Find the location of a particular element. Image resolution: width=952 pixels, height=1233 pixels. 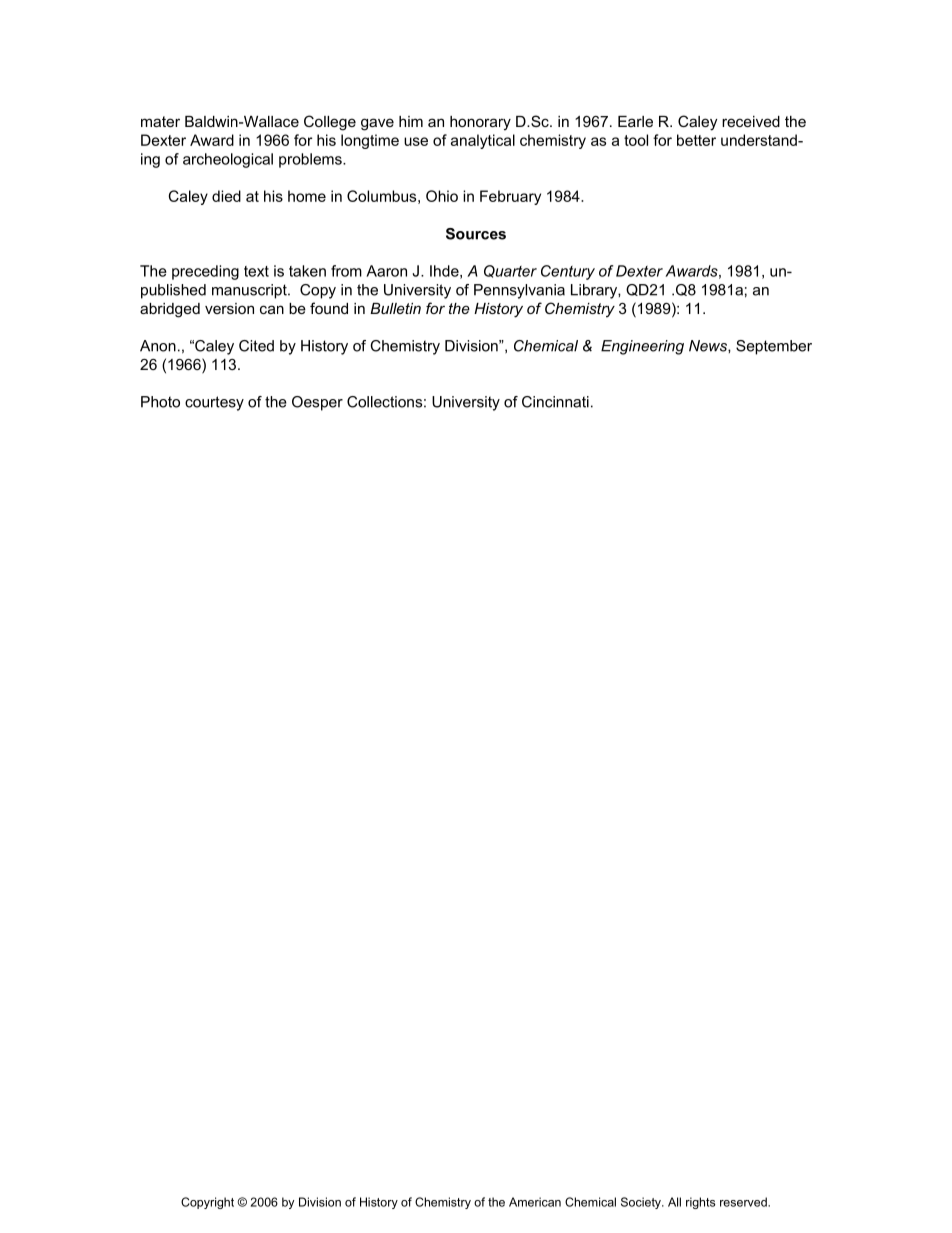

archeological is located at coordinates (228, 160).
